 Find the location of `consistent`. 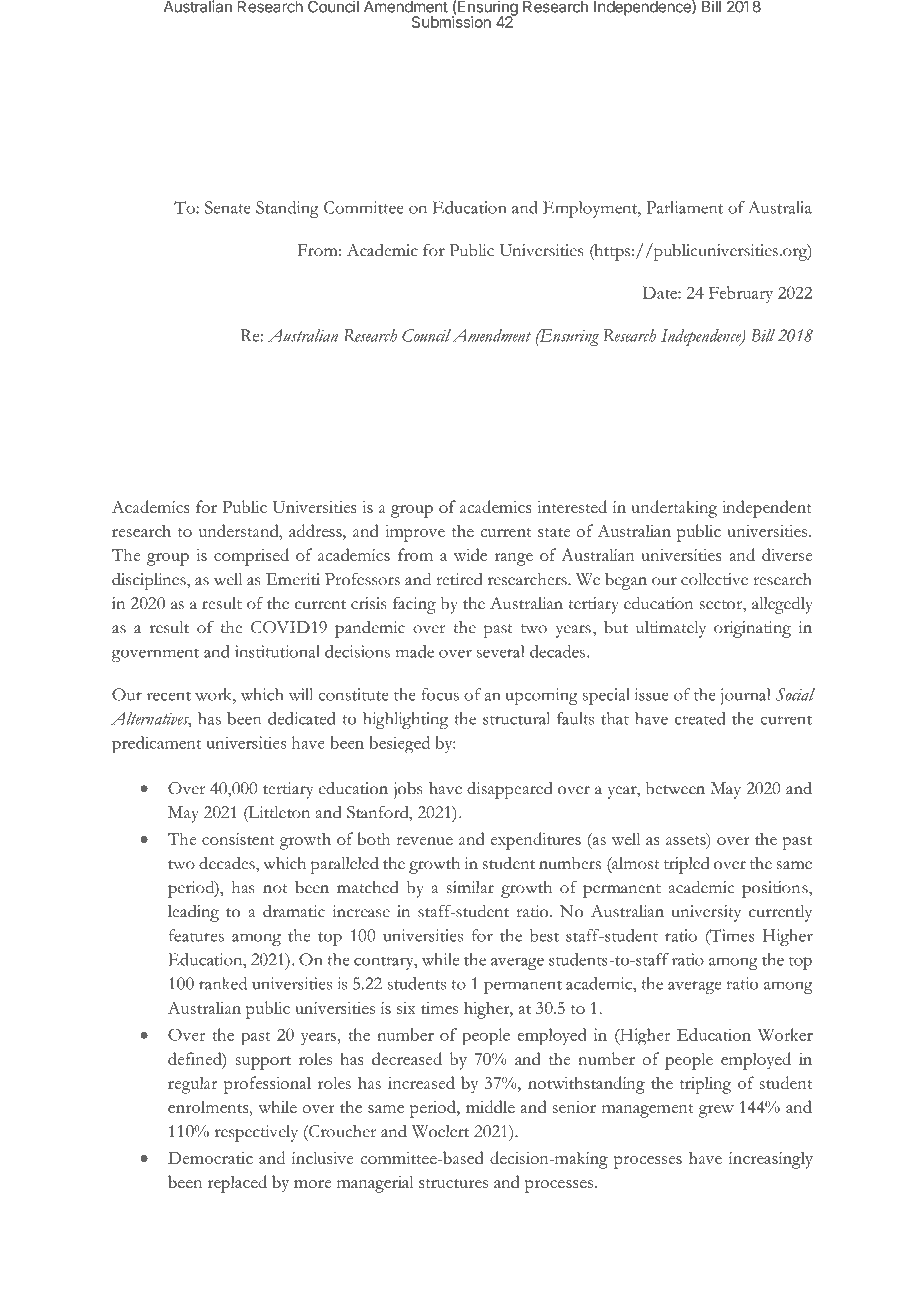

consistent is located at coordinates (238, 839).
